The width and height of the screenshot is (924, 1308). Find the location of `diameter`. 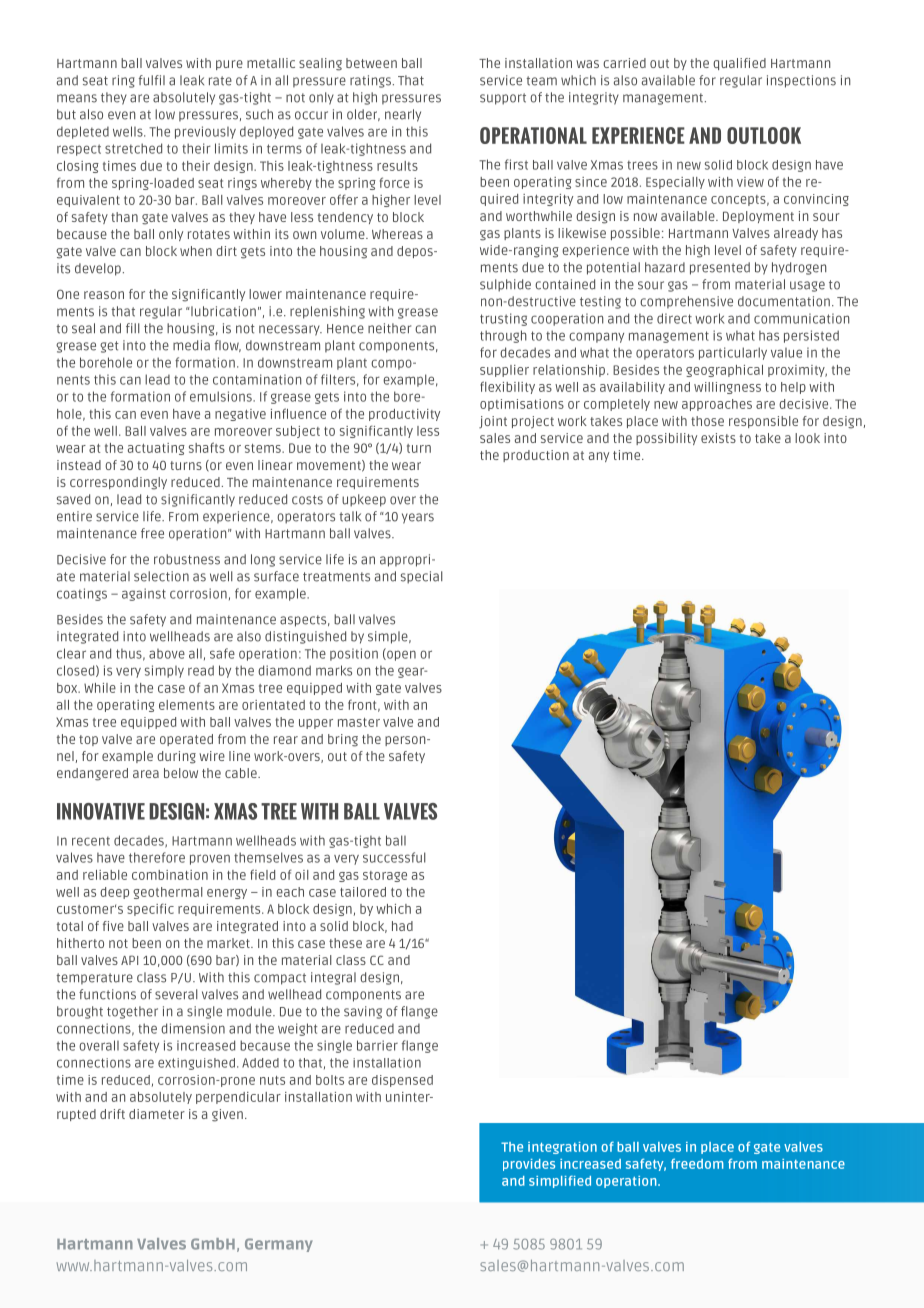

diameter is located at coordinates (157, 1114).
